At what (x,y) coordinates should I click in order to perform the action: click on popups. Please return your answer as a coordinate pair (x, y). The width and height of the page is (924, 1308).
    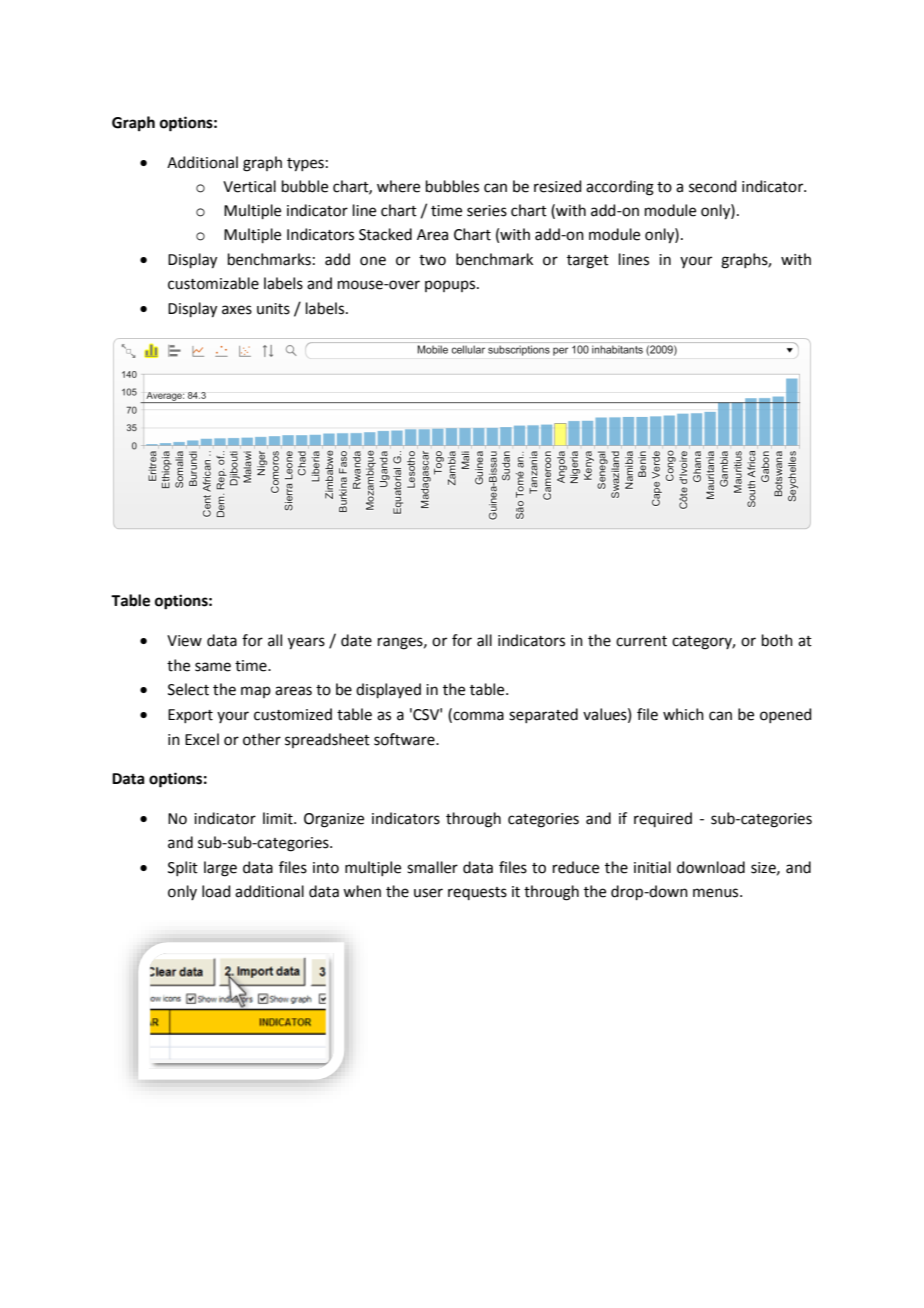
    Looking at the image, I should click on (451, 286).
